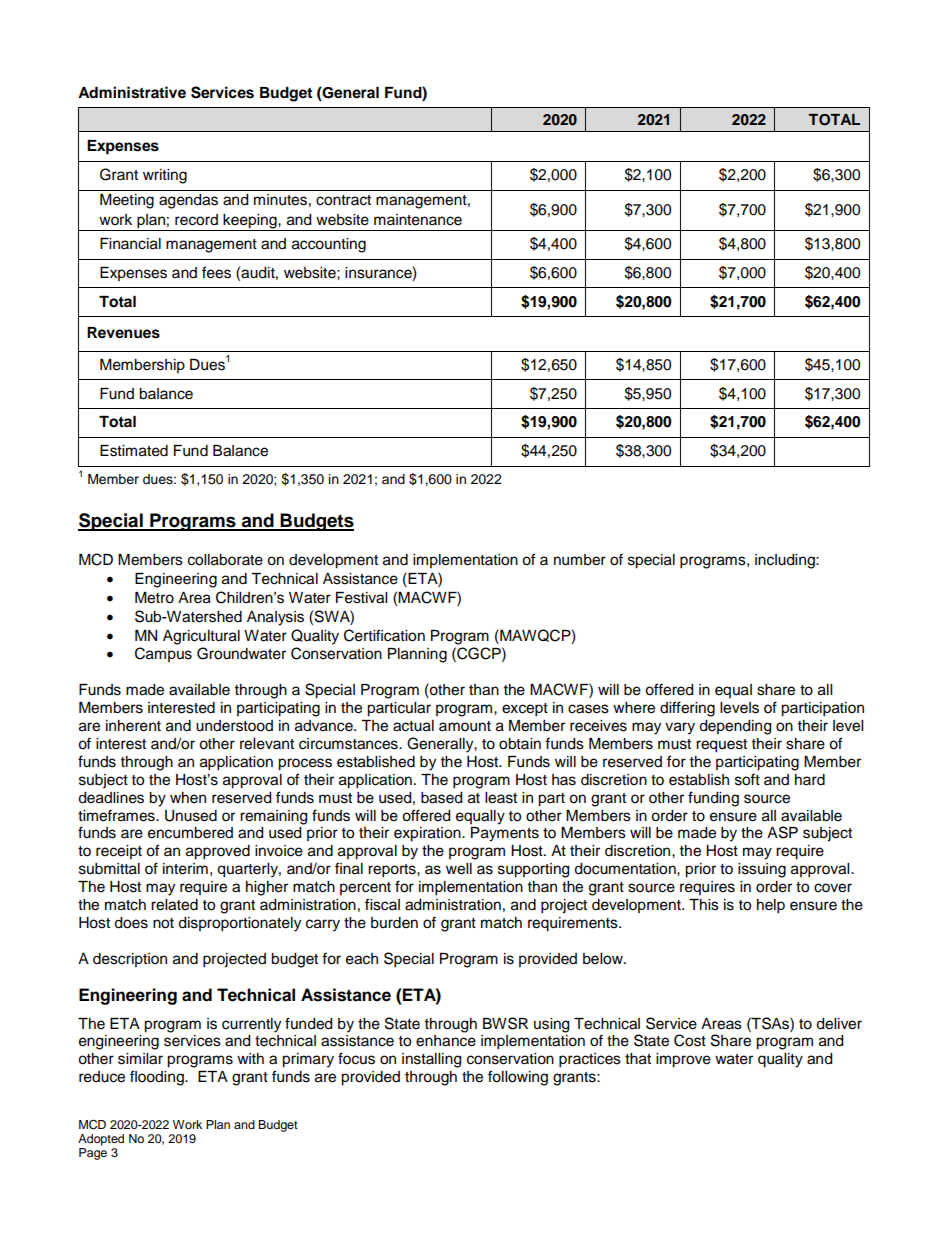 This screenshot has width=952, height=1233. Describe the element at coordinates (384, 635) in the screenshot. I see `Certification` at that location.
